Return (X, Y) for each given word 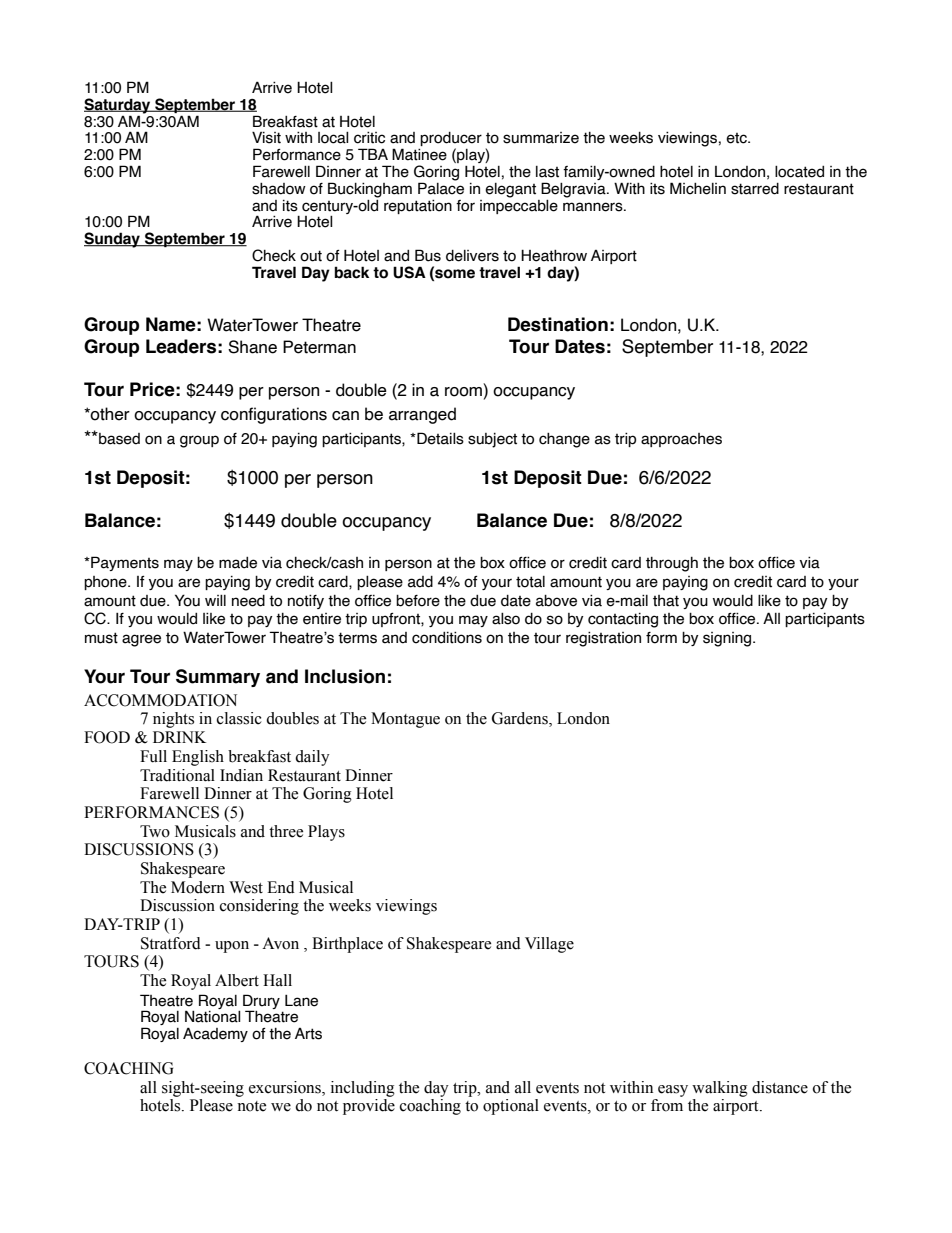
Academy (215, 1034)
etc (737, 138)
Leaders (181, 346)
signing (728, 639)
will (215, 600)
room (463, 392)
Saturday (118, 107)
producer (450, 140)
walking (720, 1089)
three (286, 831)
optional (511, 1107)
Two (155, 831)
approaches (681, 440)
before (418, 601)
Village (549, 945)
